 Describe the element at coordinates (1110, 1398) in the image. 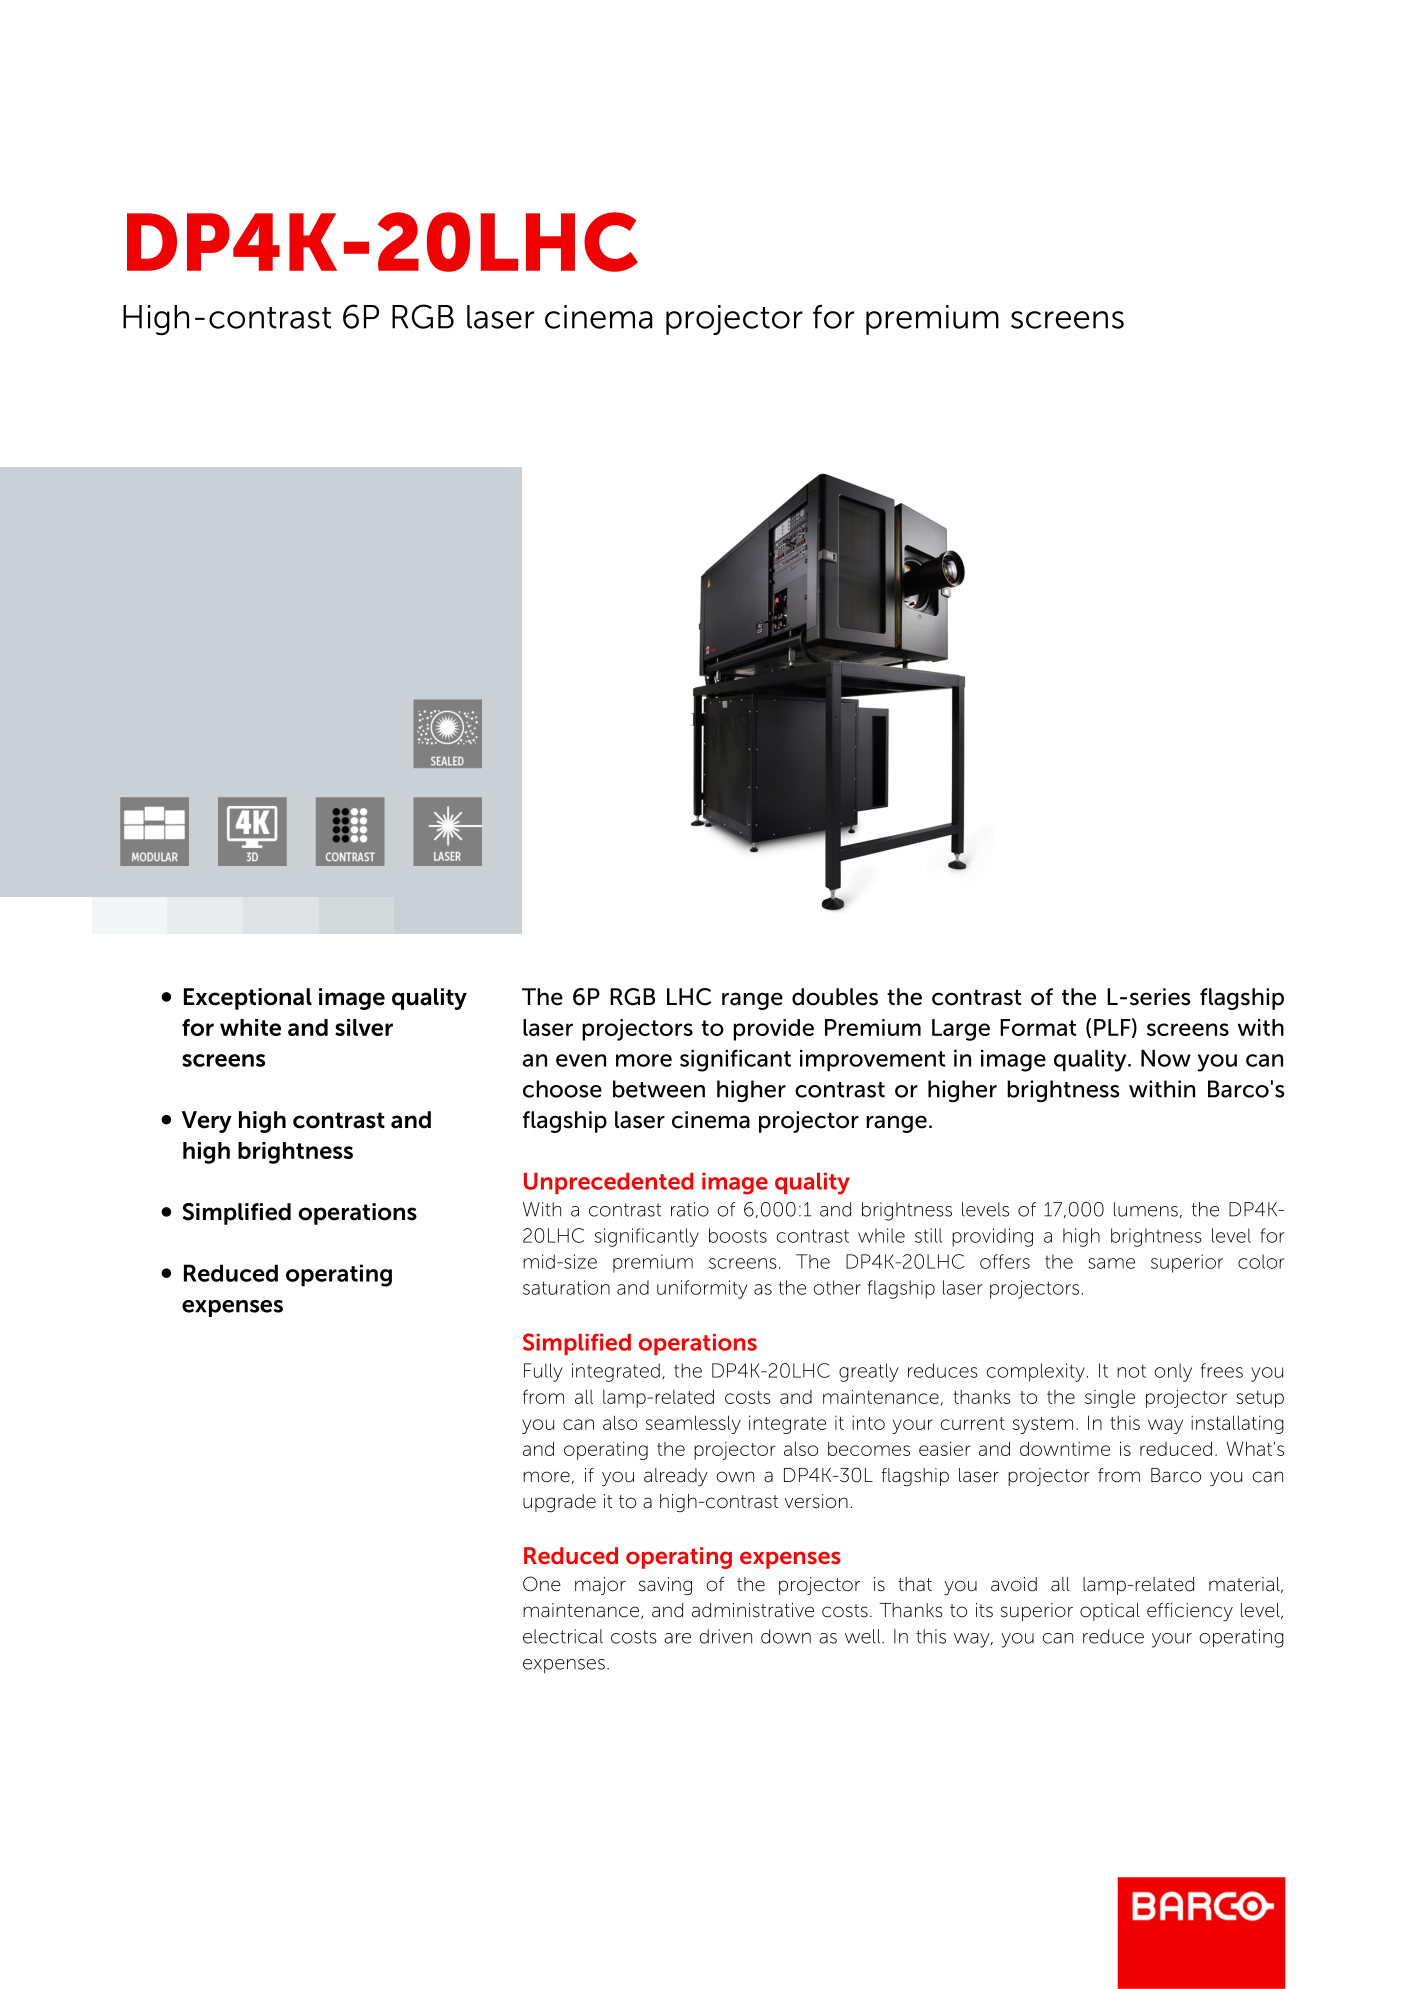

I see `single` at that location.
